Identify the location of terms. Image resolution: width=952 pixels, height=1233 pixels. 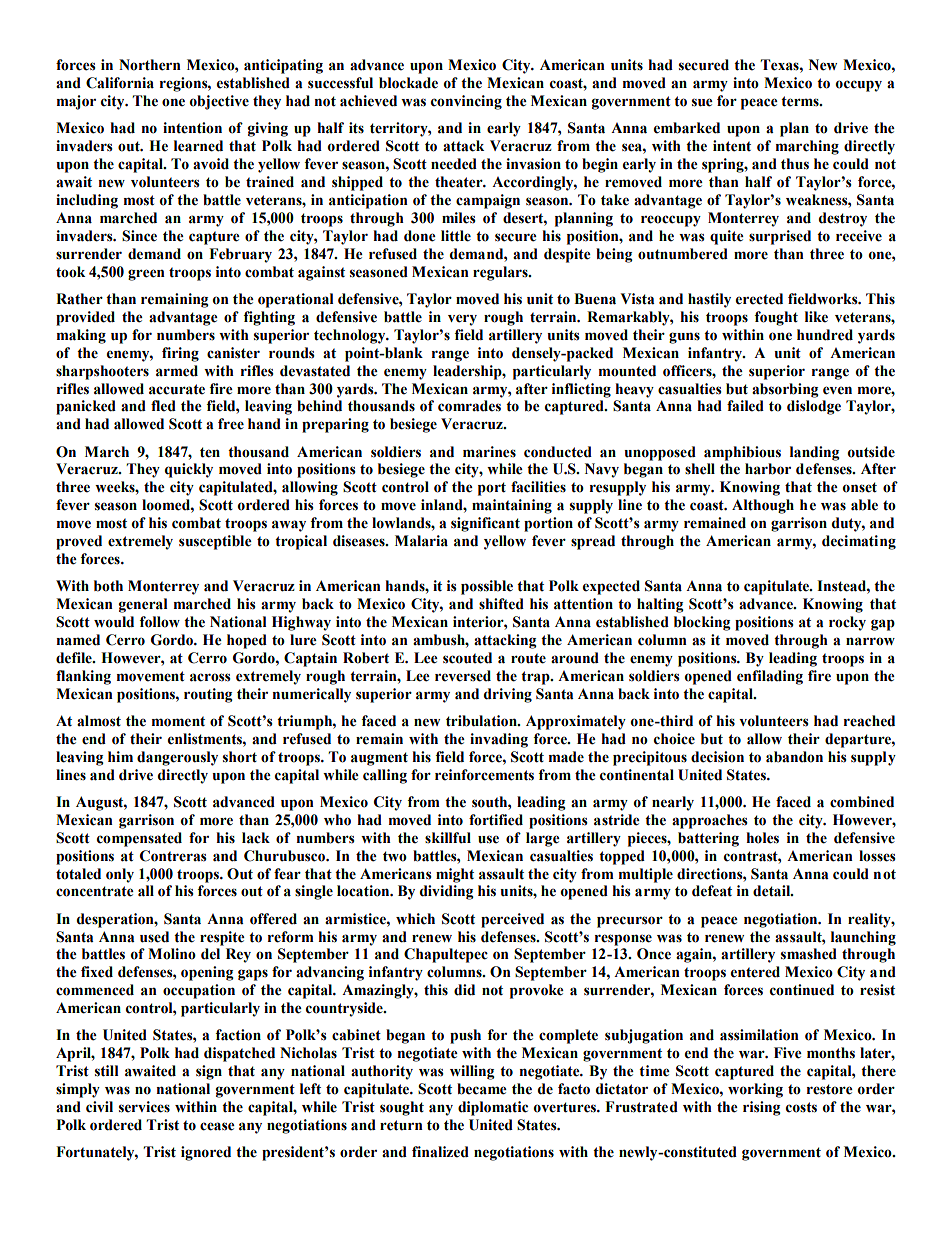
(801, 101).
